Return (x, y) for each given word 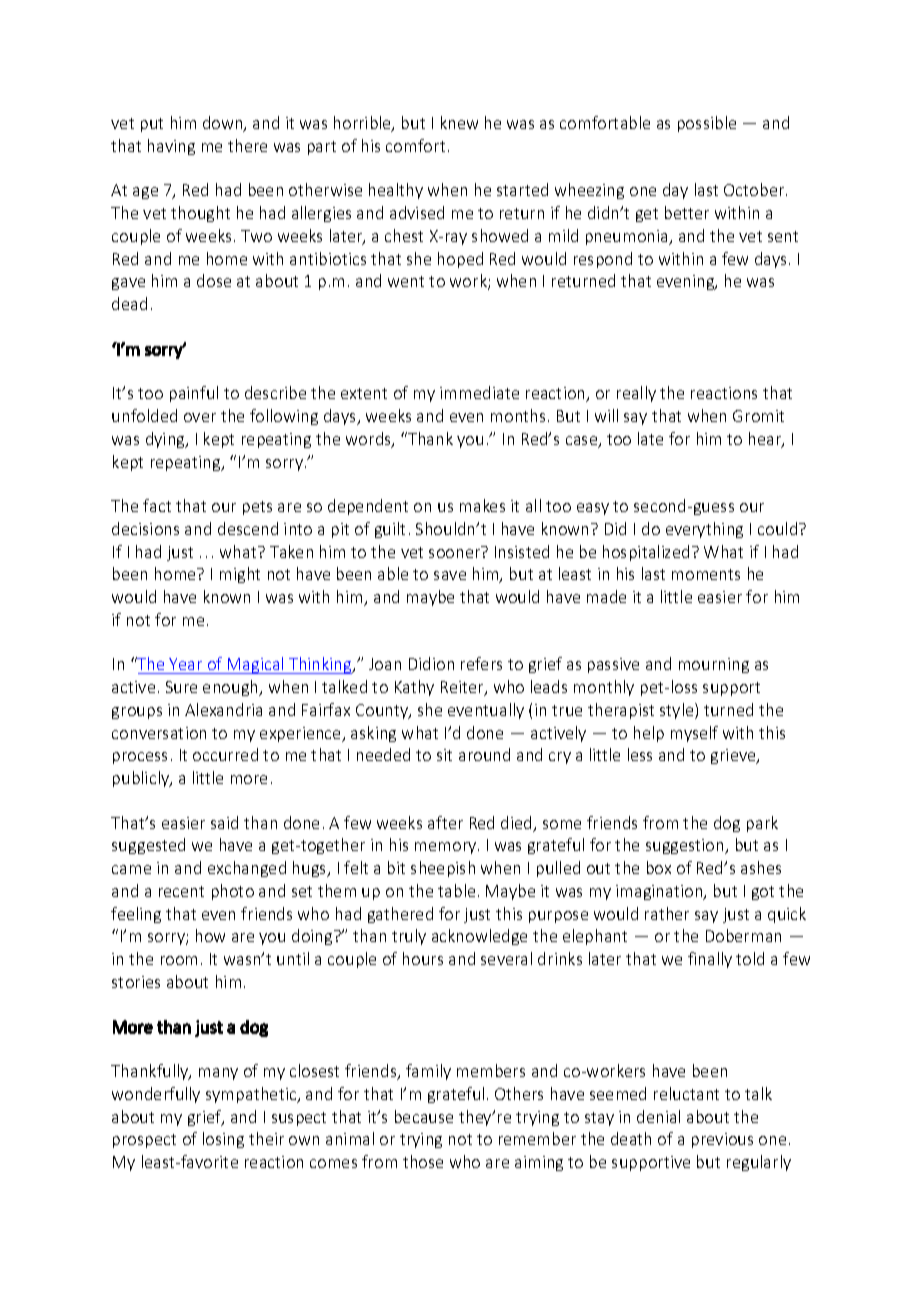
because (424, 1116)
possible (707, 124)
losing (223, 1140)
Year (185, 664)
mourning (714, 665)
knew (459, 122)
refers (481, 663)
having (171, 147)
